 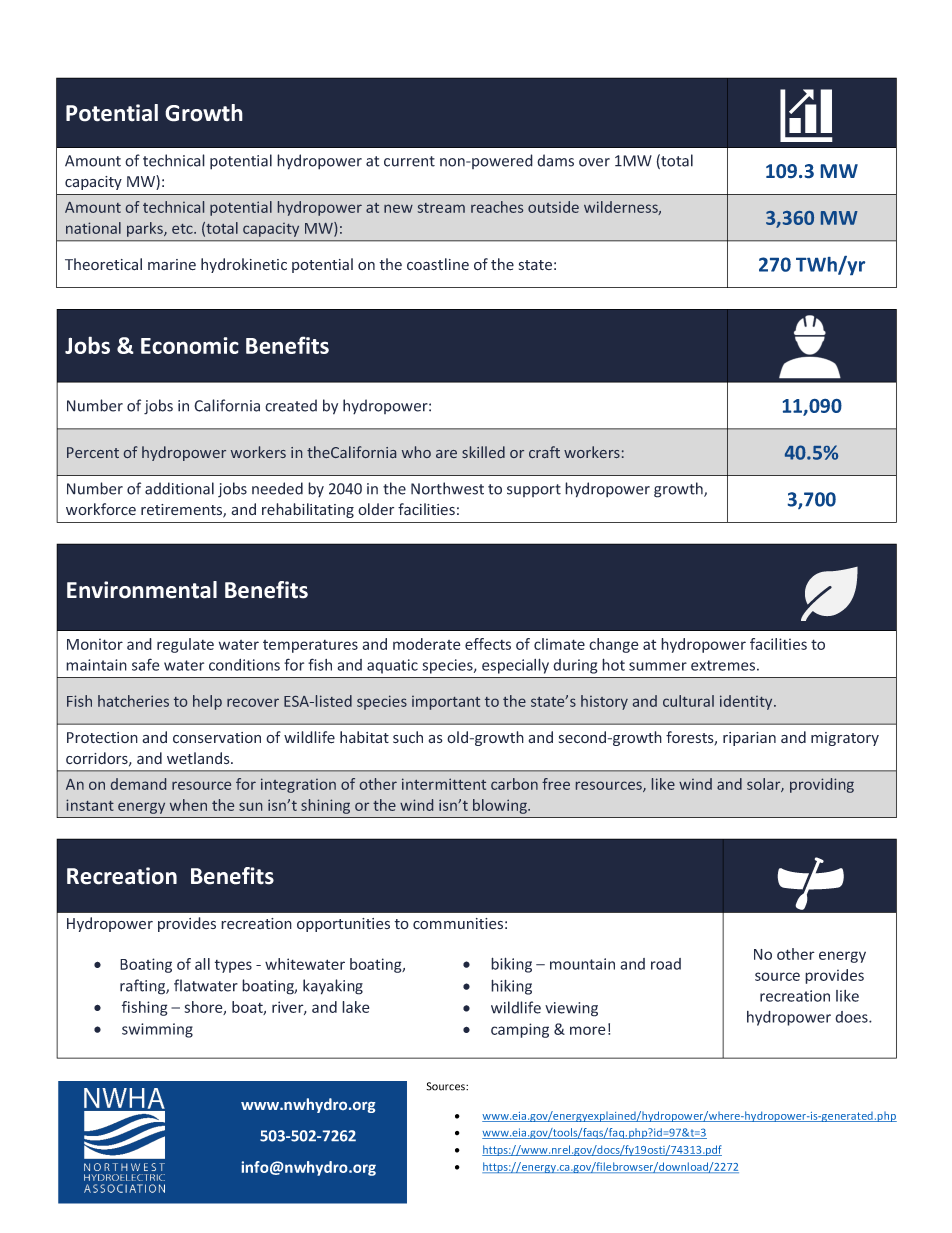 I want to click on reaches, so click(x=497, y=207).
